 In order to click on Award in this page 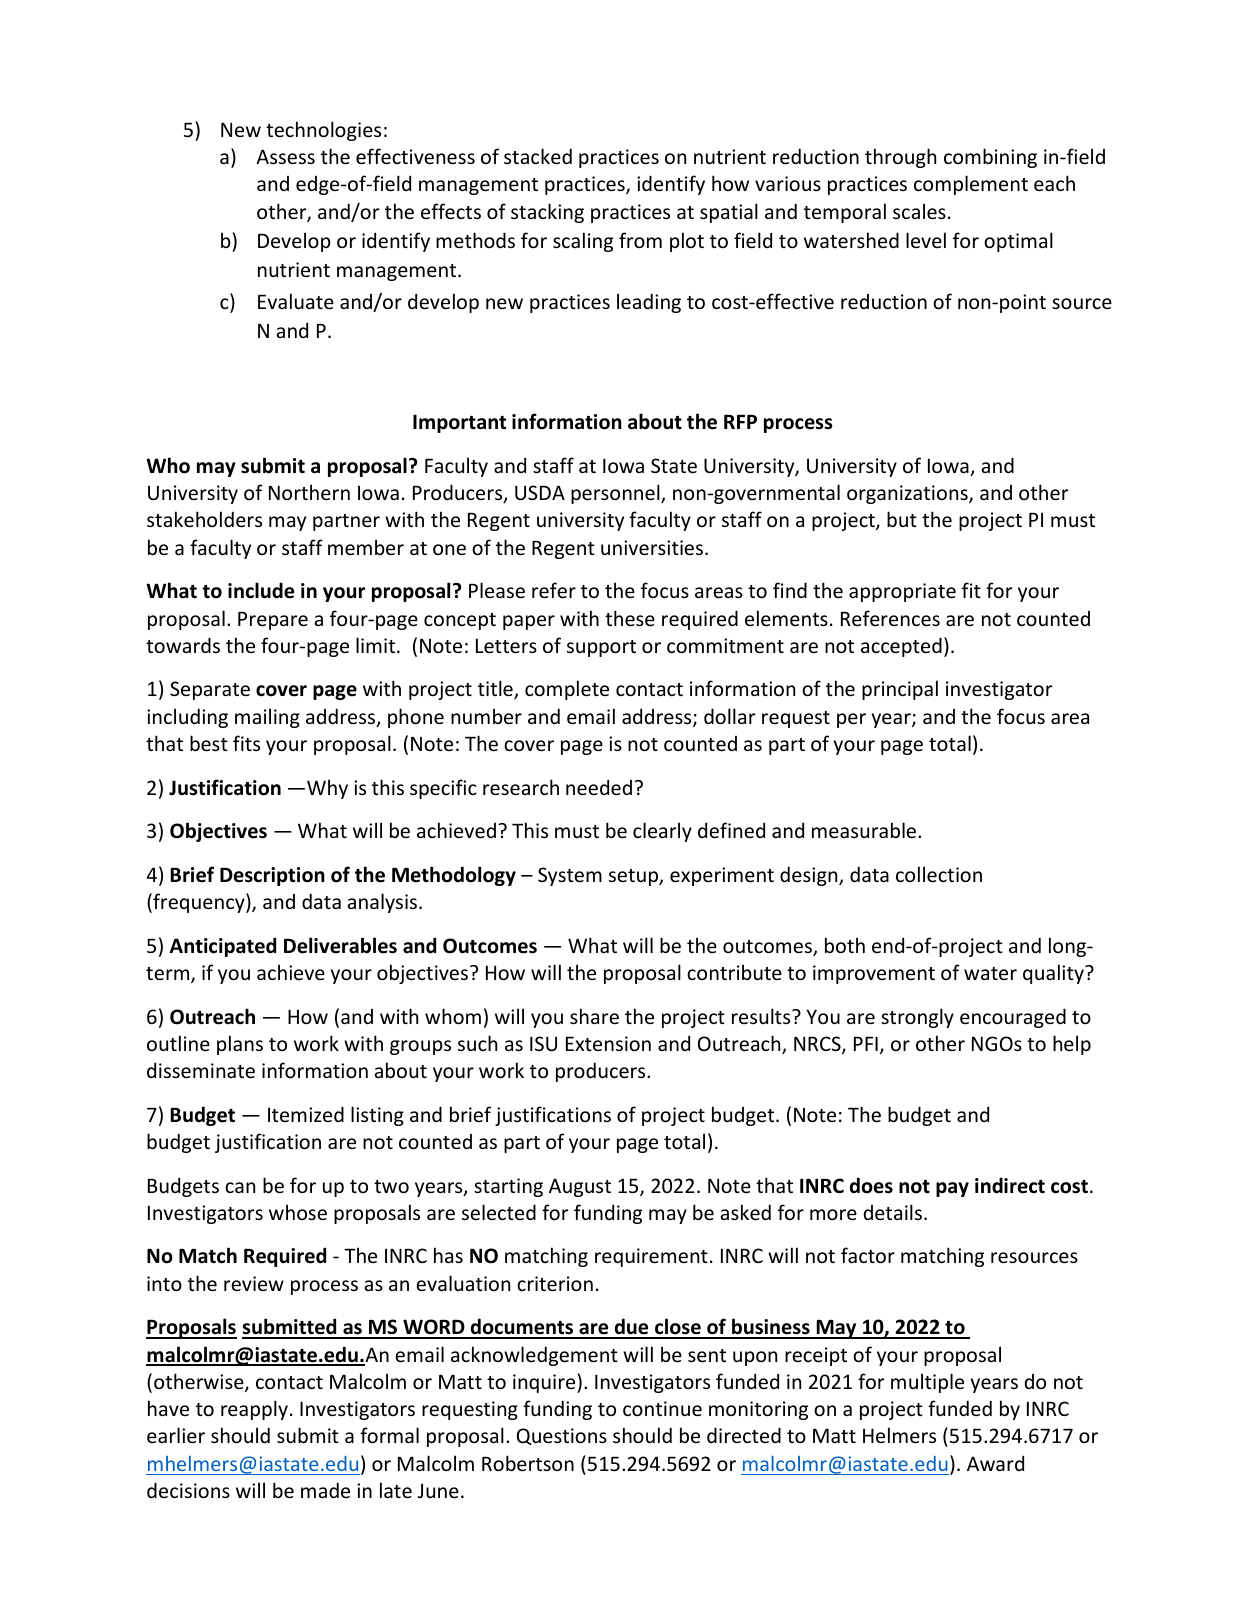, I will do `click(995, 1463)`.
